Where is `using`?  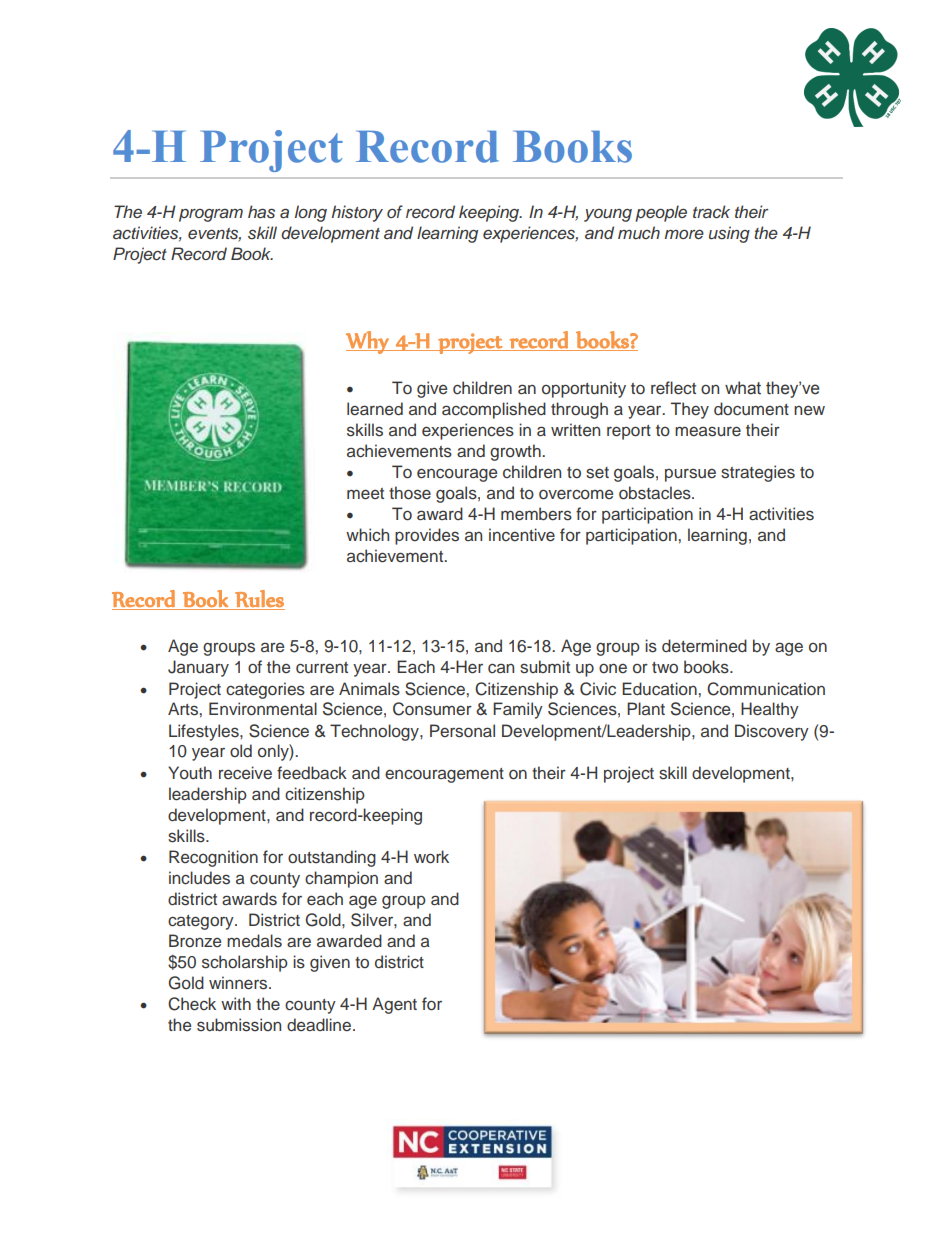
using is located at coordinates (729, 234).
